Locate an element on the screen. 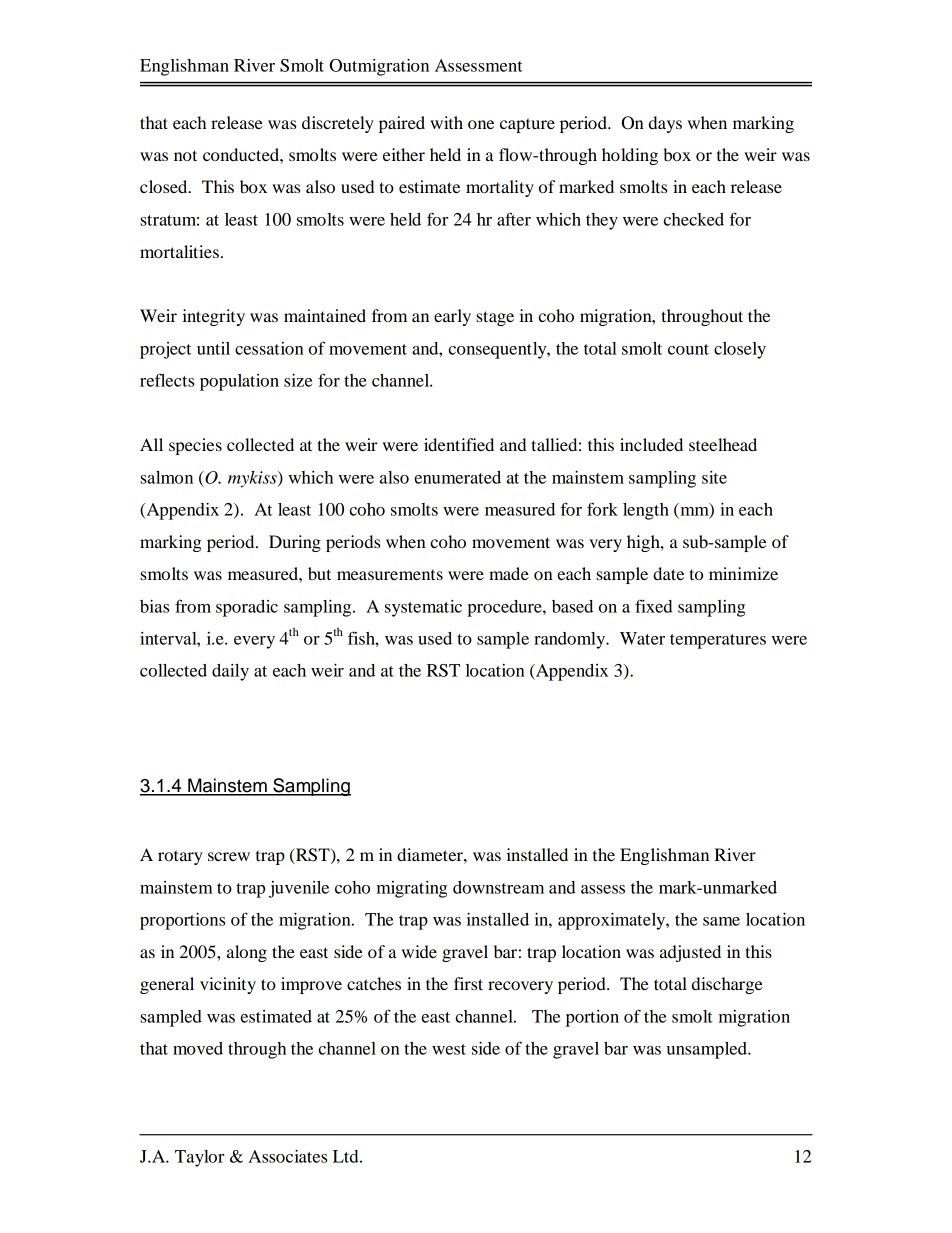  Taylor is located at coordinates (199, 1158).
